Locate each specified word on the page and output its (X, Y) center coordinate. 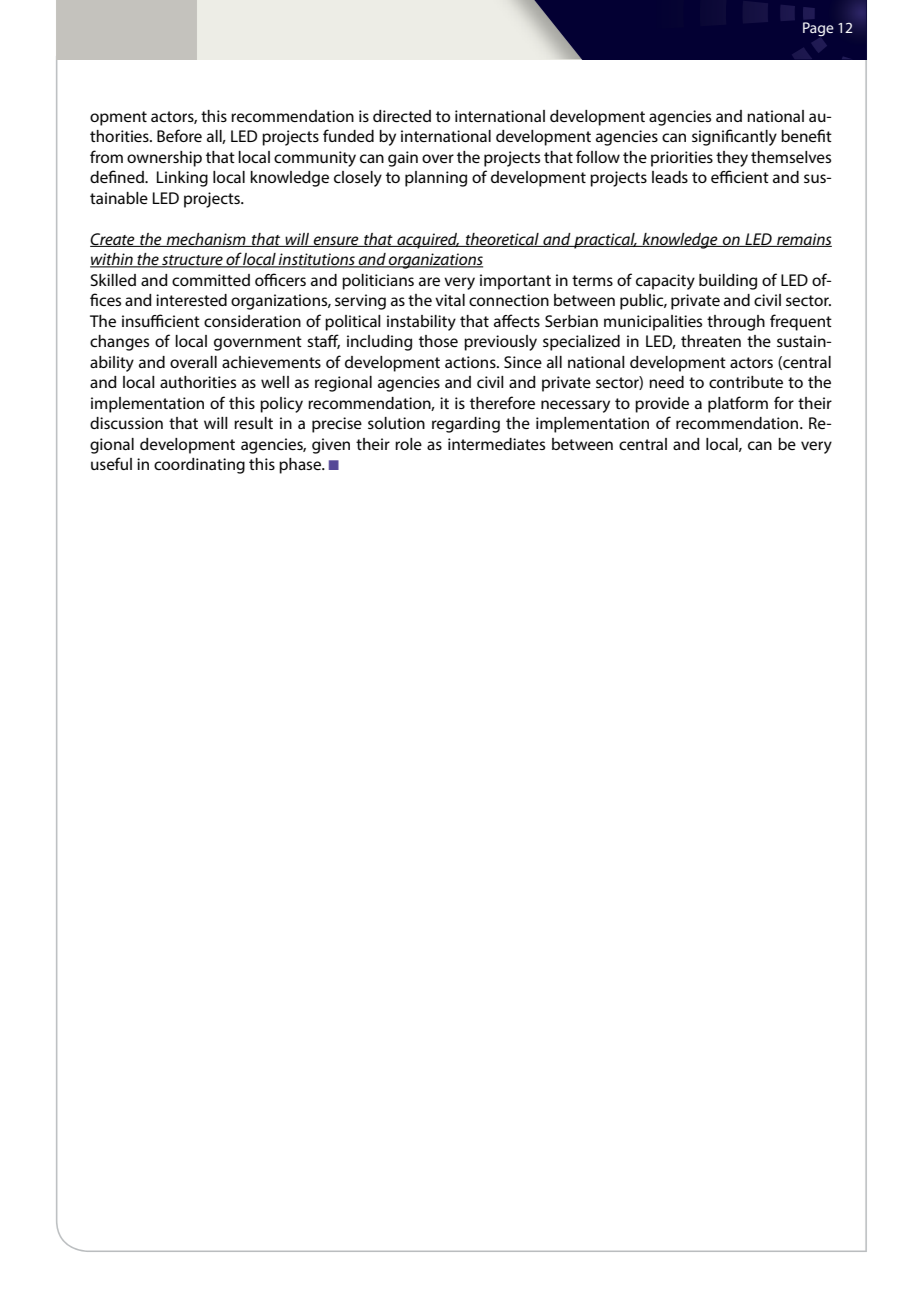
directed (402, 116)
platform (738, 404)
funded (348, 135)
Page (818, 29)
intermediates (496, 444)
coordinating (199, 466)
